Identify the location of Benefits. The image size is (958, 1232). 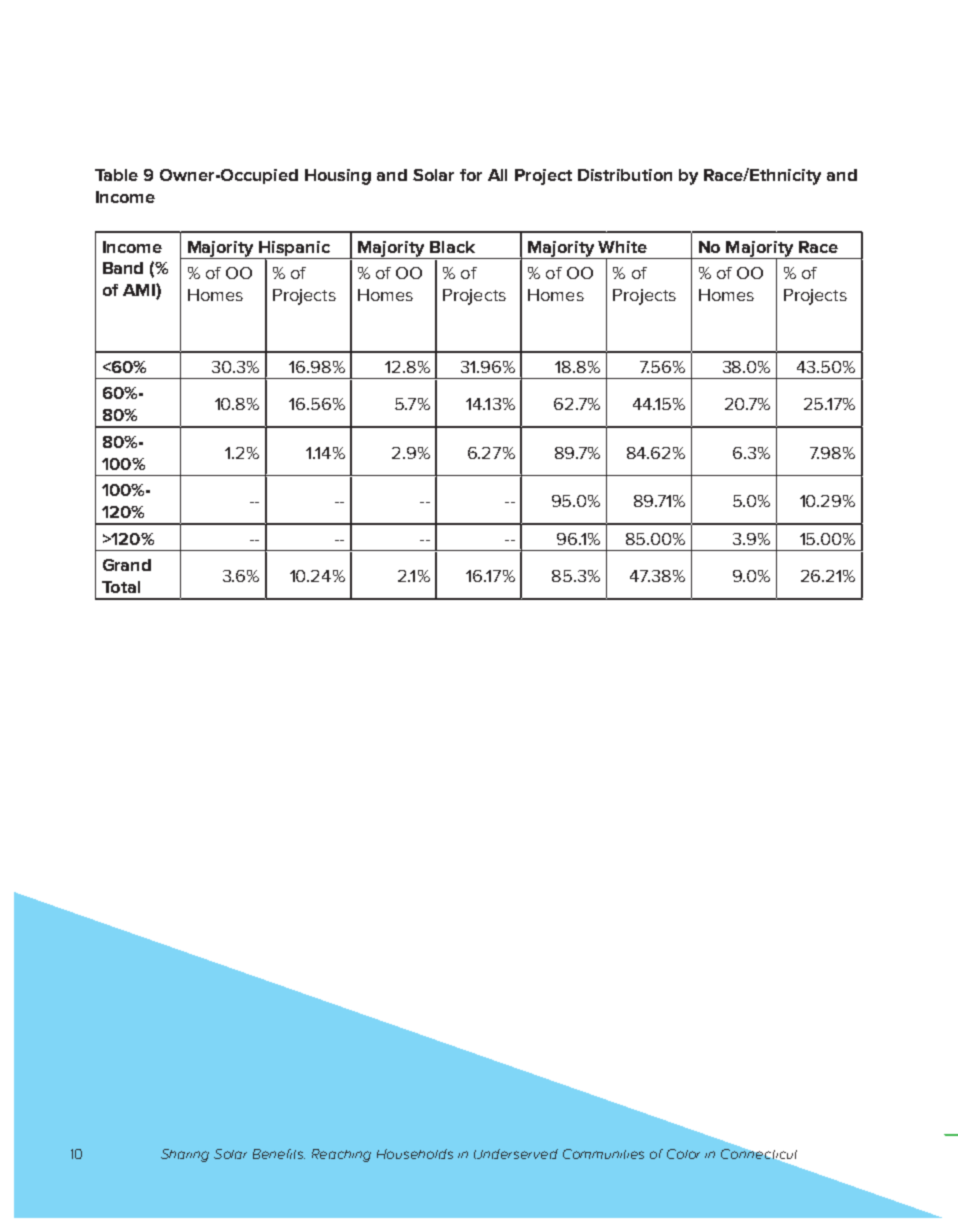
(279, 1154).
